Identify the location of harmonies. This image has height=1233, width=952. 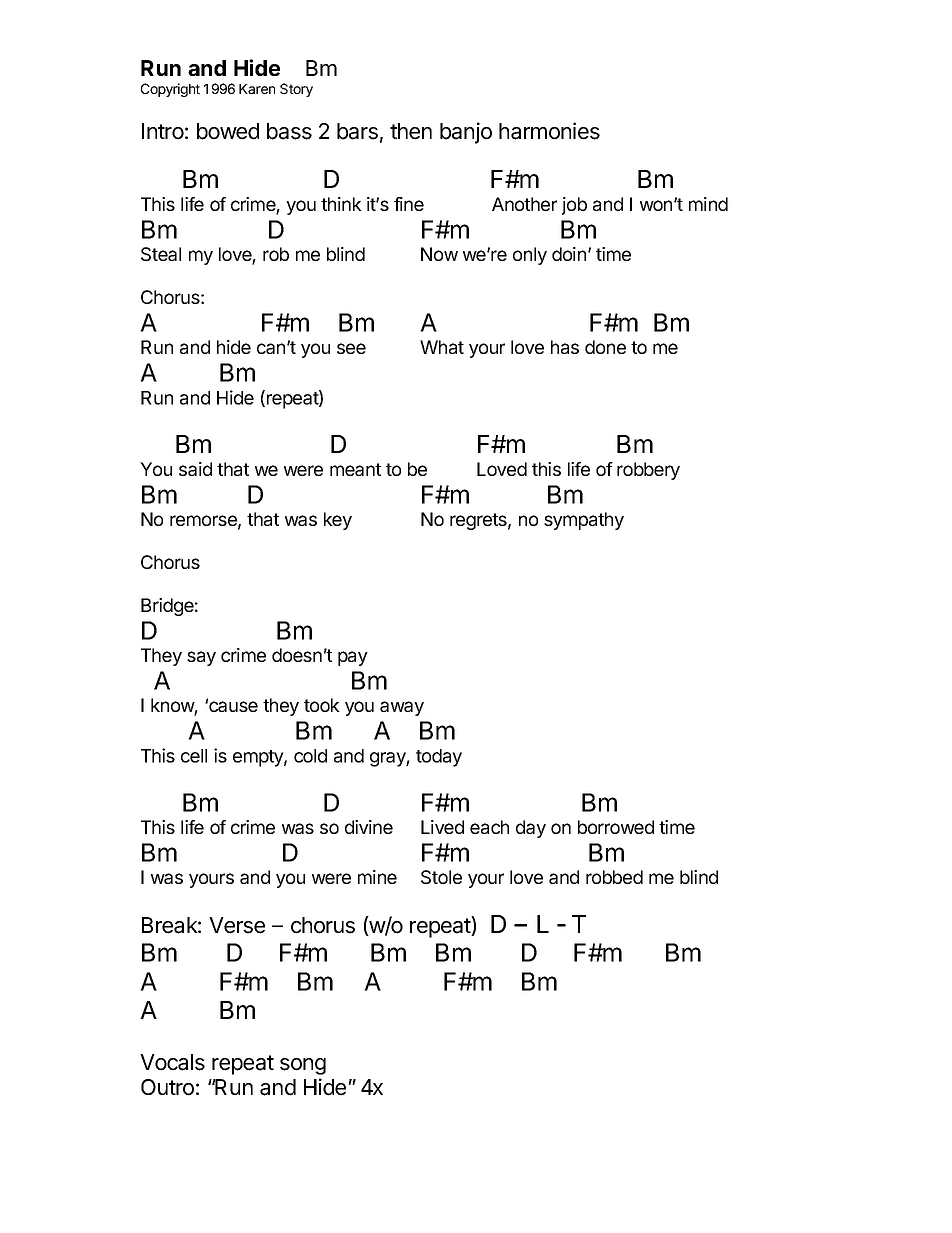
(549, 131).
